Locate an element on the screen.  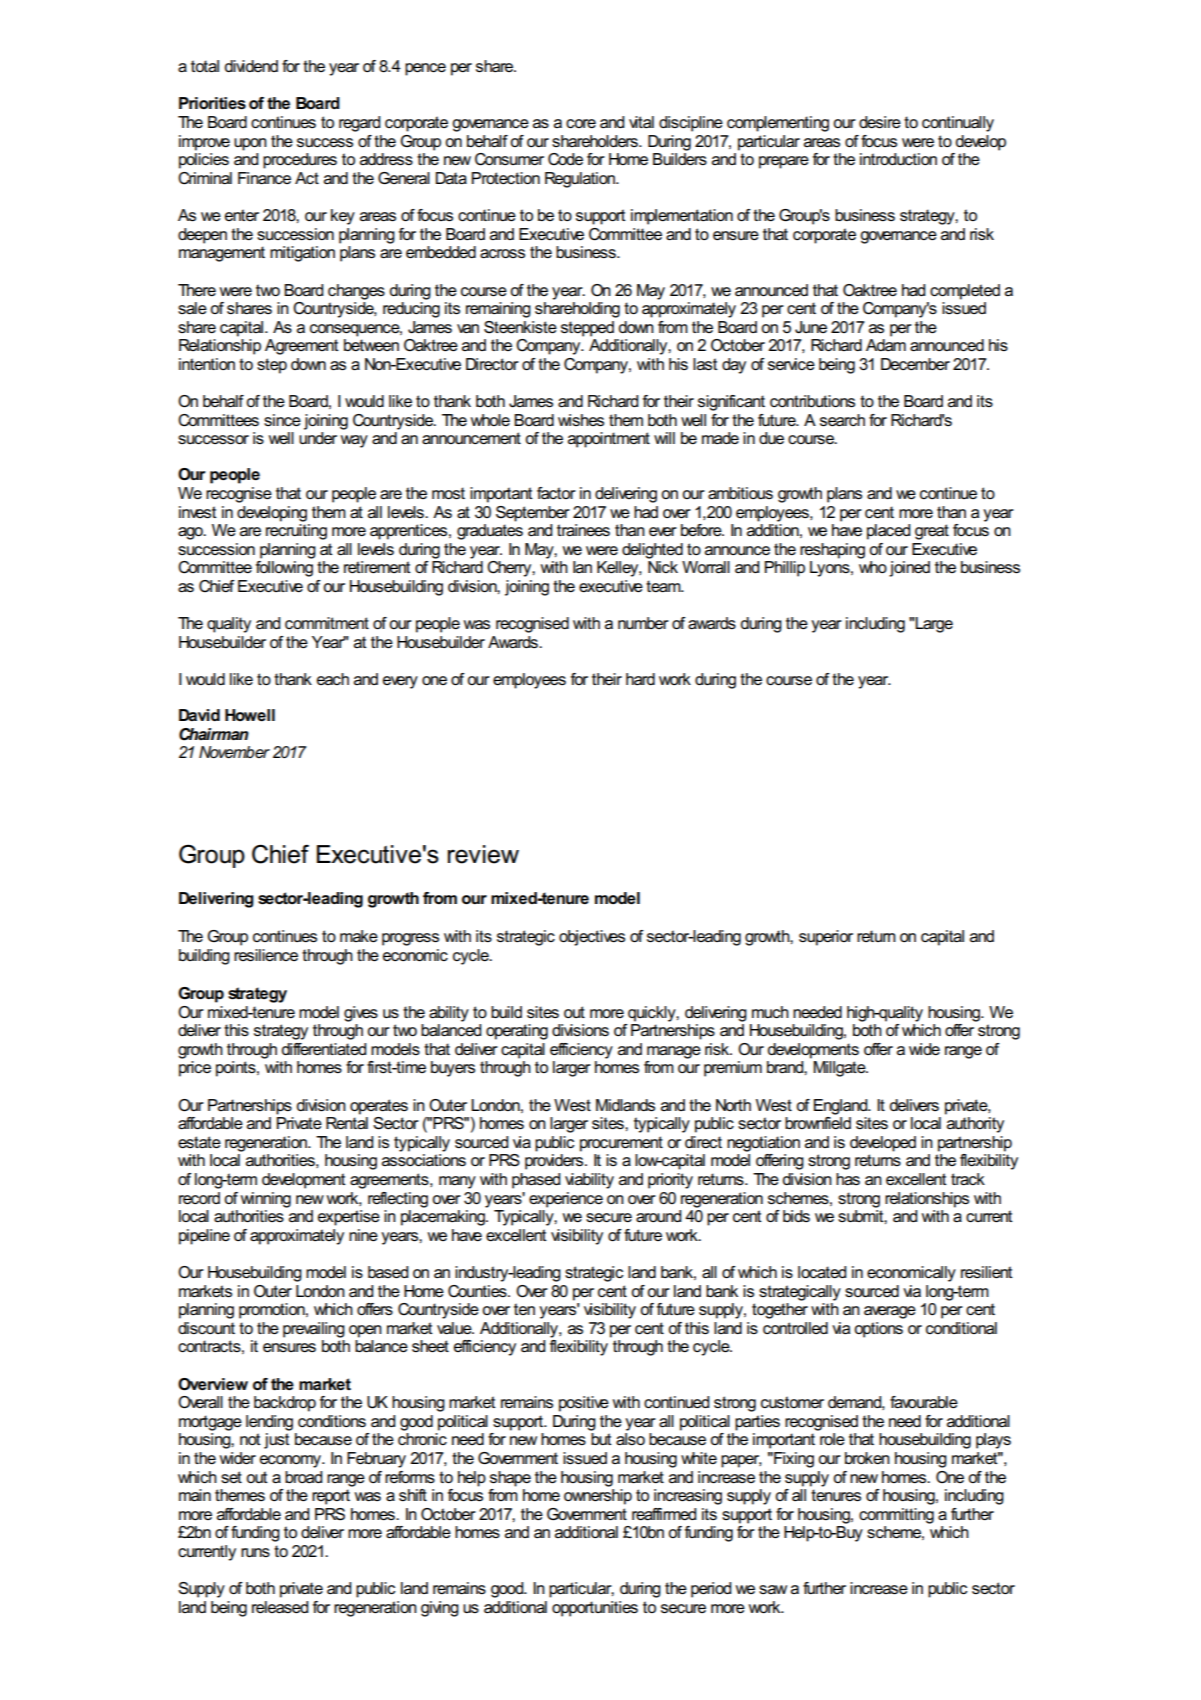
runs is located at coordinates (255, 1552).
